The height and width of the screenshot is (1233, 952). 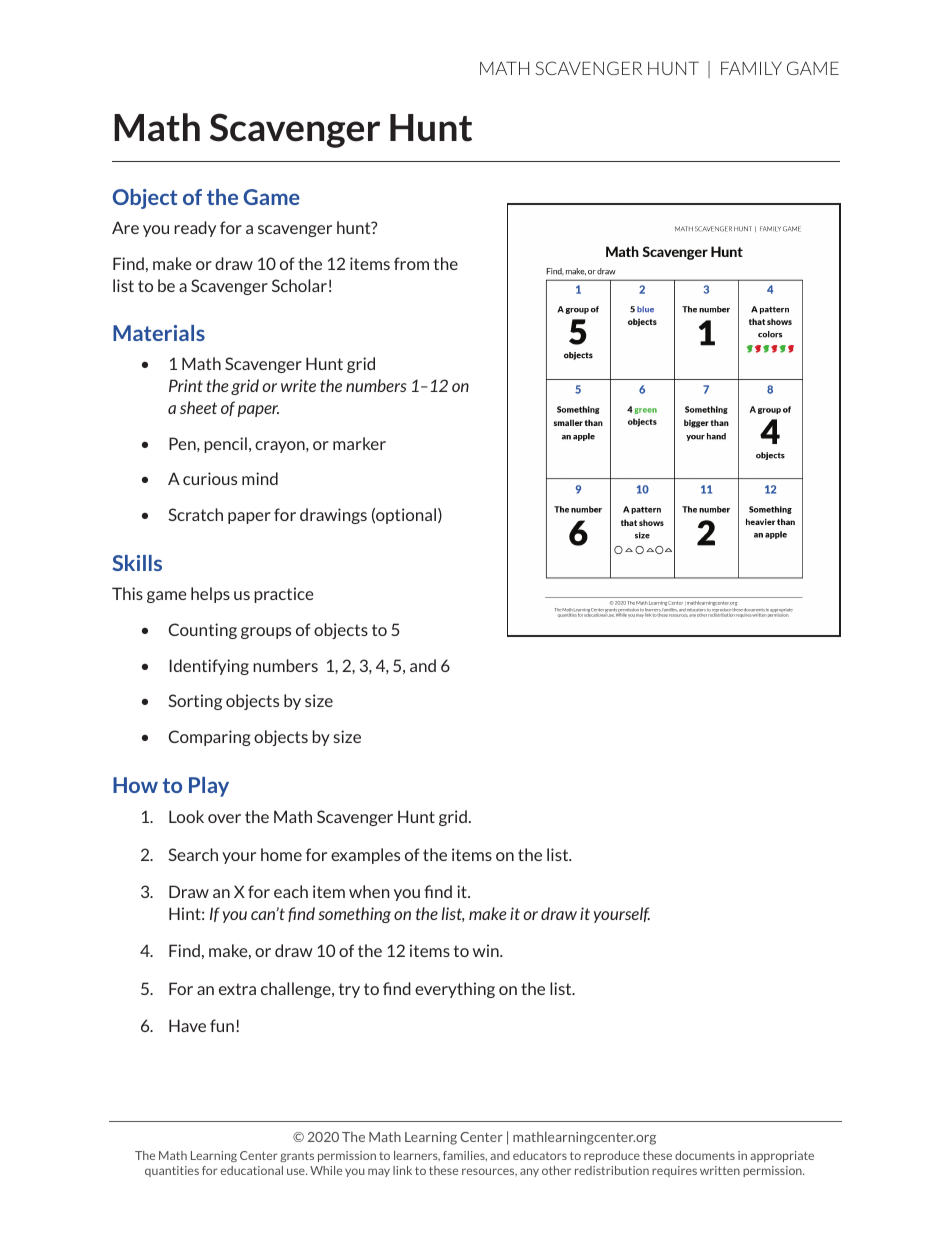 I want to click on examples, so click(x=365, y=856).
